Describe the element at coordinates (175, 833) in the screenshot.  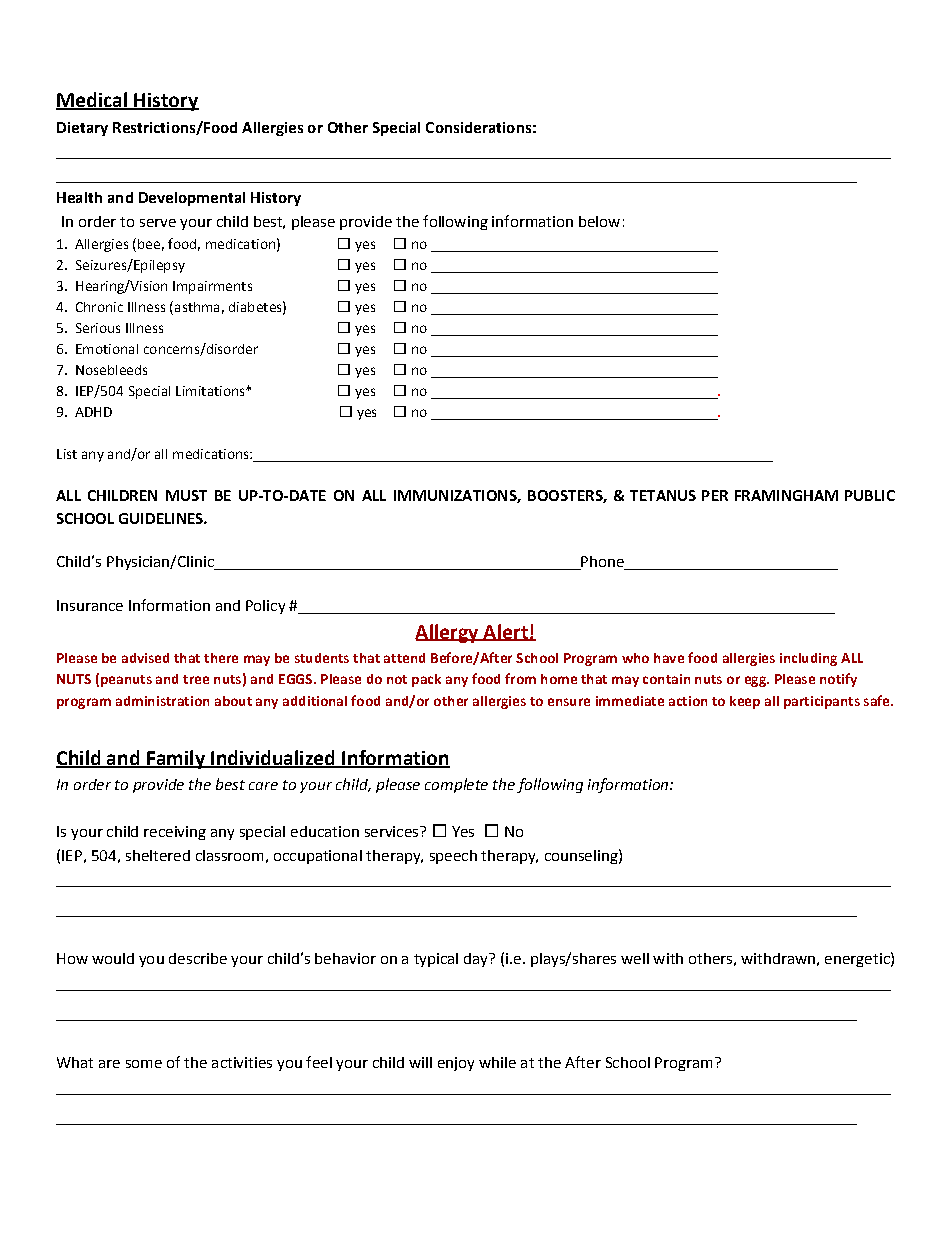
I see `receiving` at that location.
